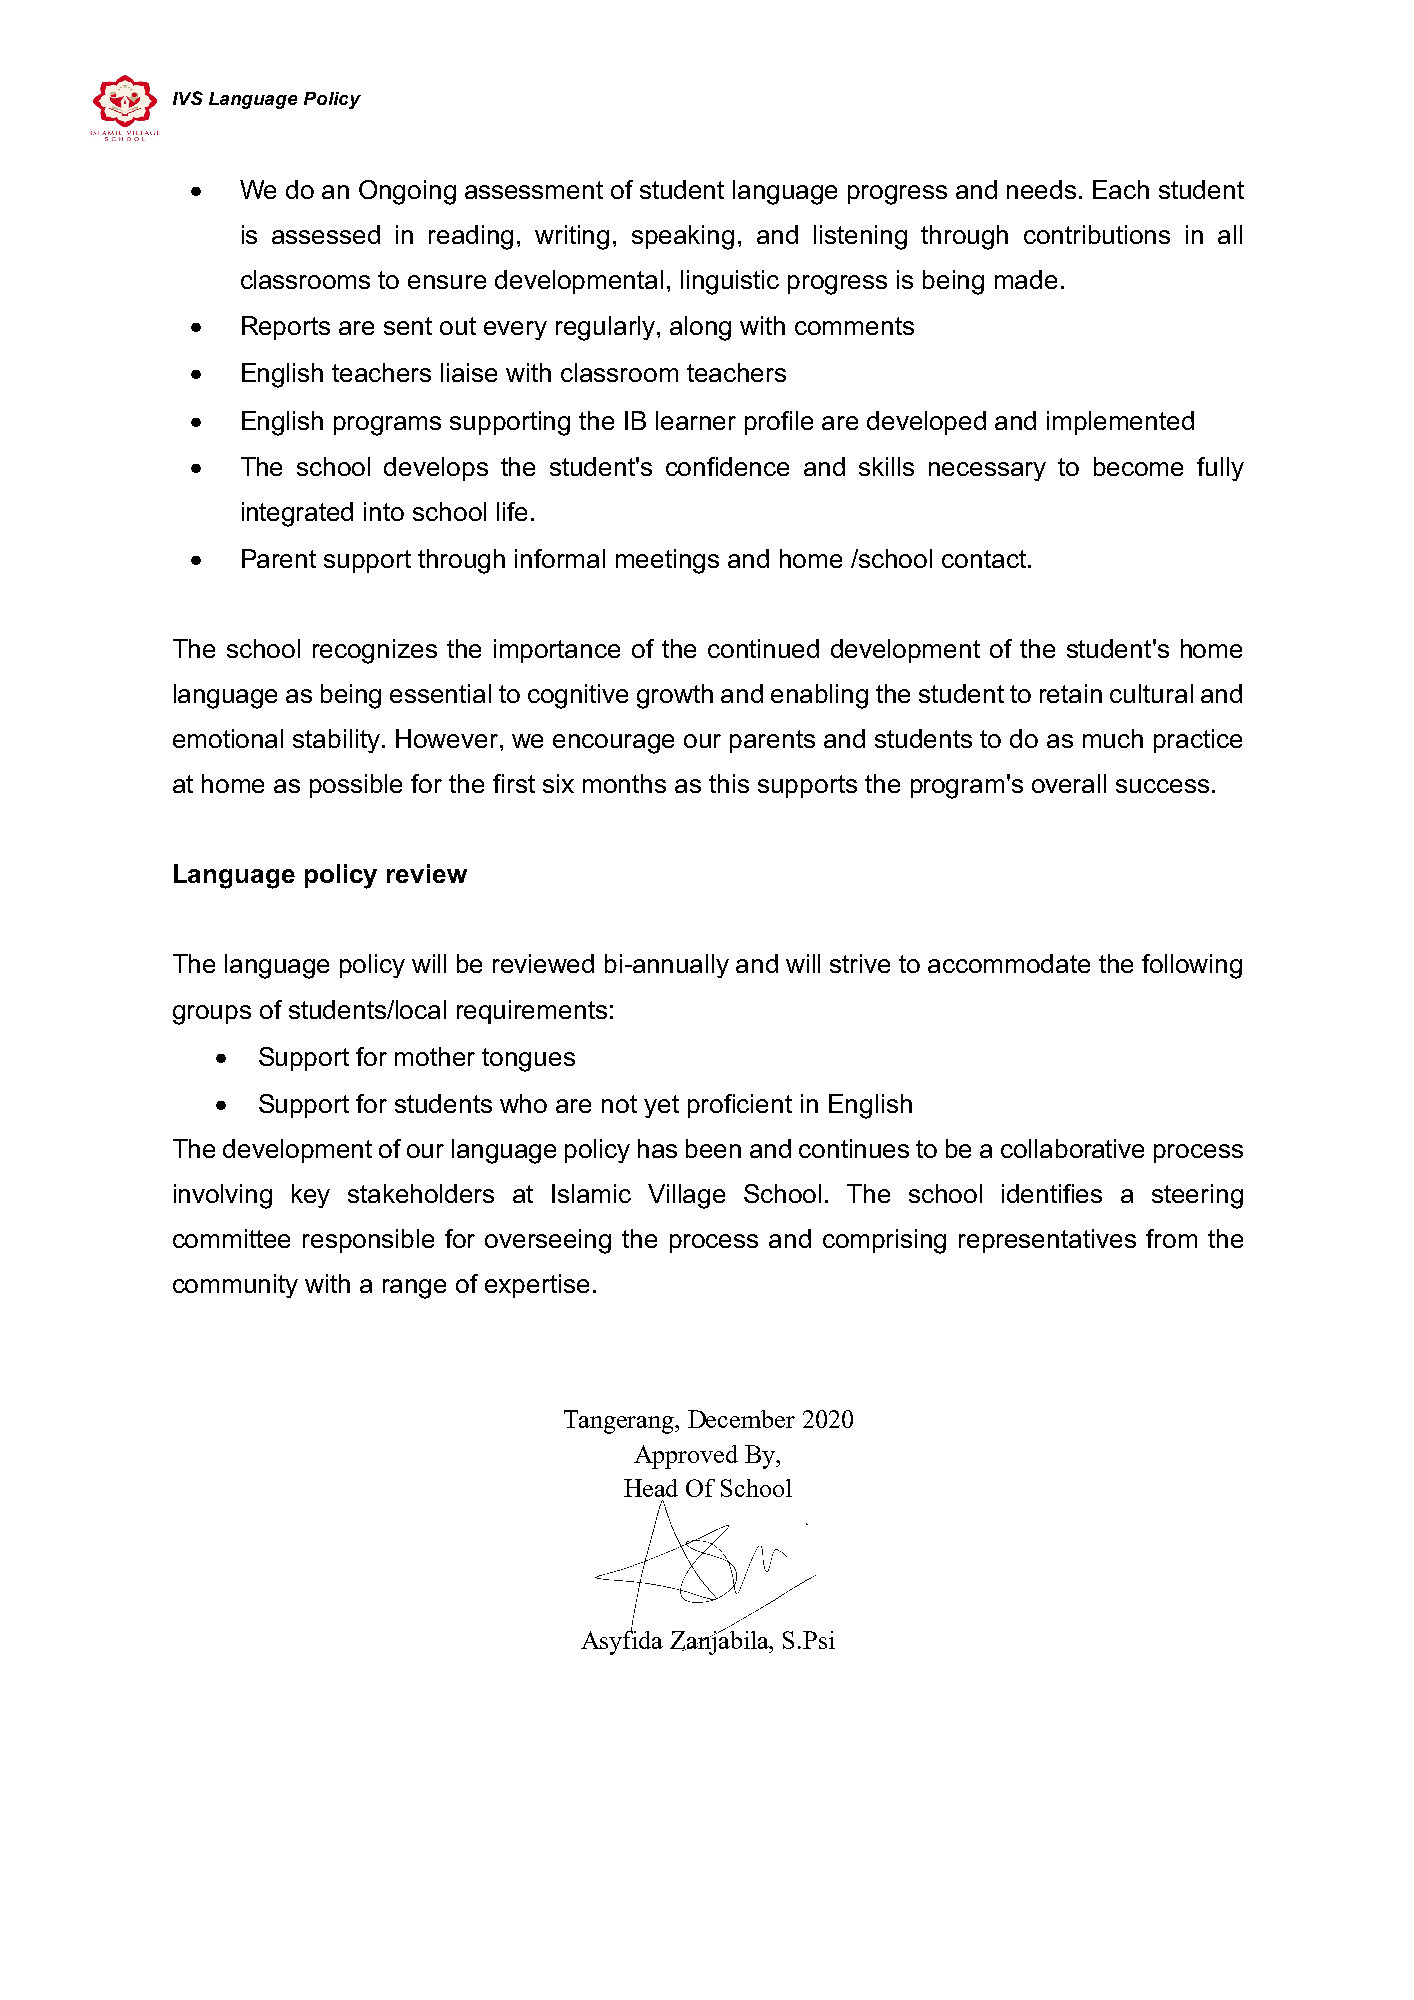 This screenshot has width=1414, height=2000. What do you see at coordinates (311, 1196) in the screenshot?
I see `key` at bounding box center [311, 1196].
